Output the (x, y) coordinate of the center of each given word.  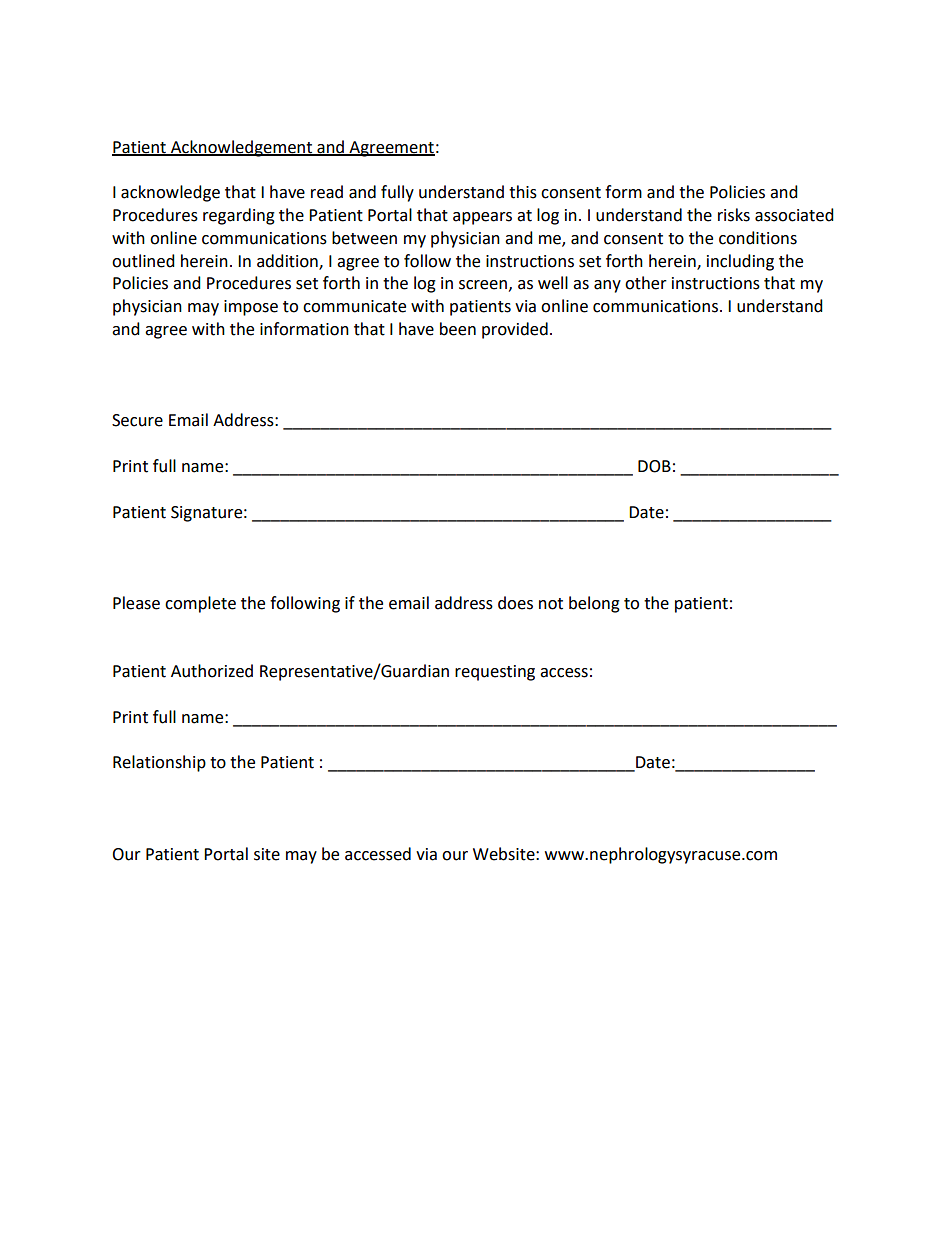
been (458, 329)
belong (594, 604)
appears (482, 218)
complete (200, 604)
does (515, 603)
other (646, 283)
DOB (654, 466)
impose (251, 308)
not (551, 604)
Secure (137, 420)
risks (734, 215)
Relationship (159, 763)
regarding (239, 216)
